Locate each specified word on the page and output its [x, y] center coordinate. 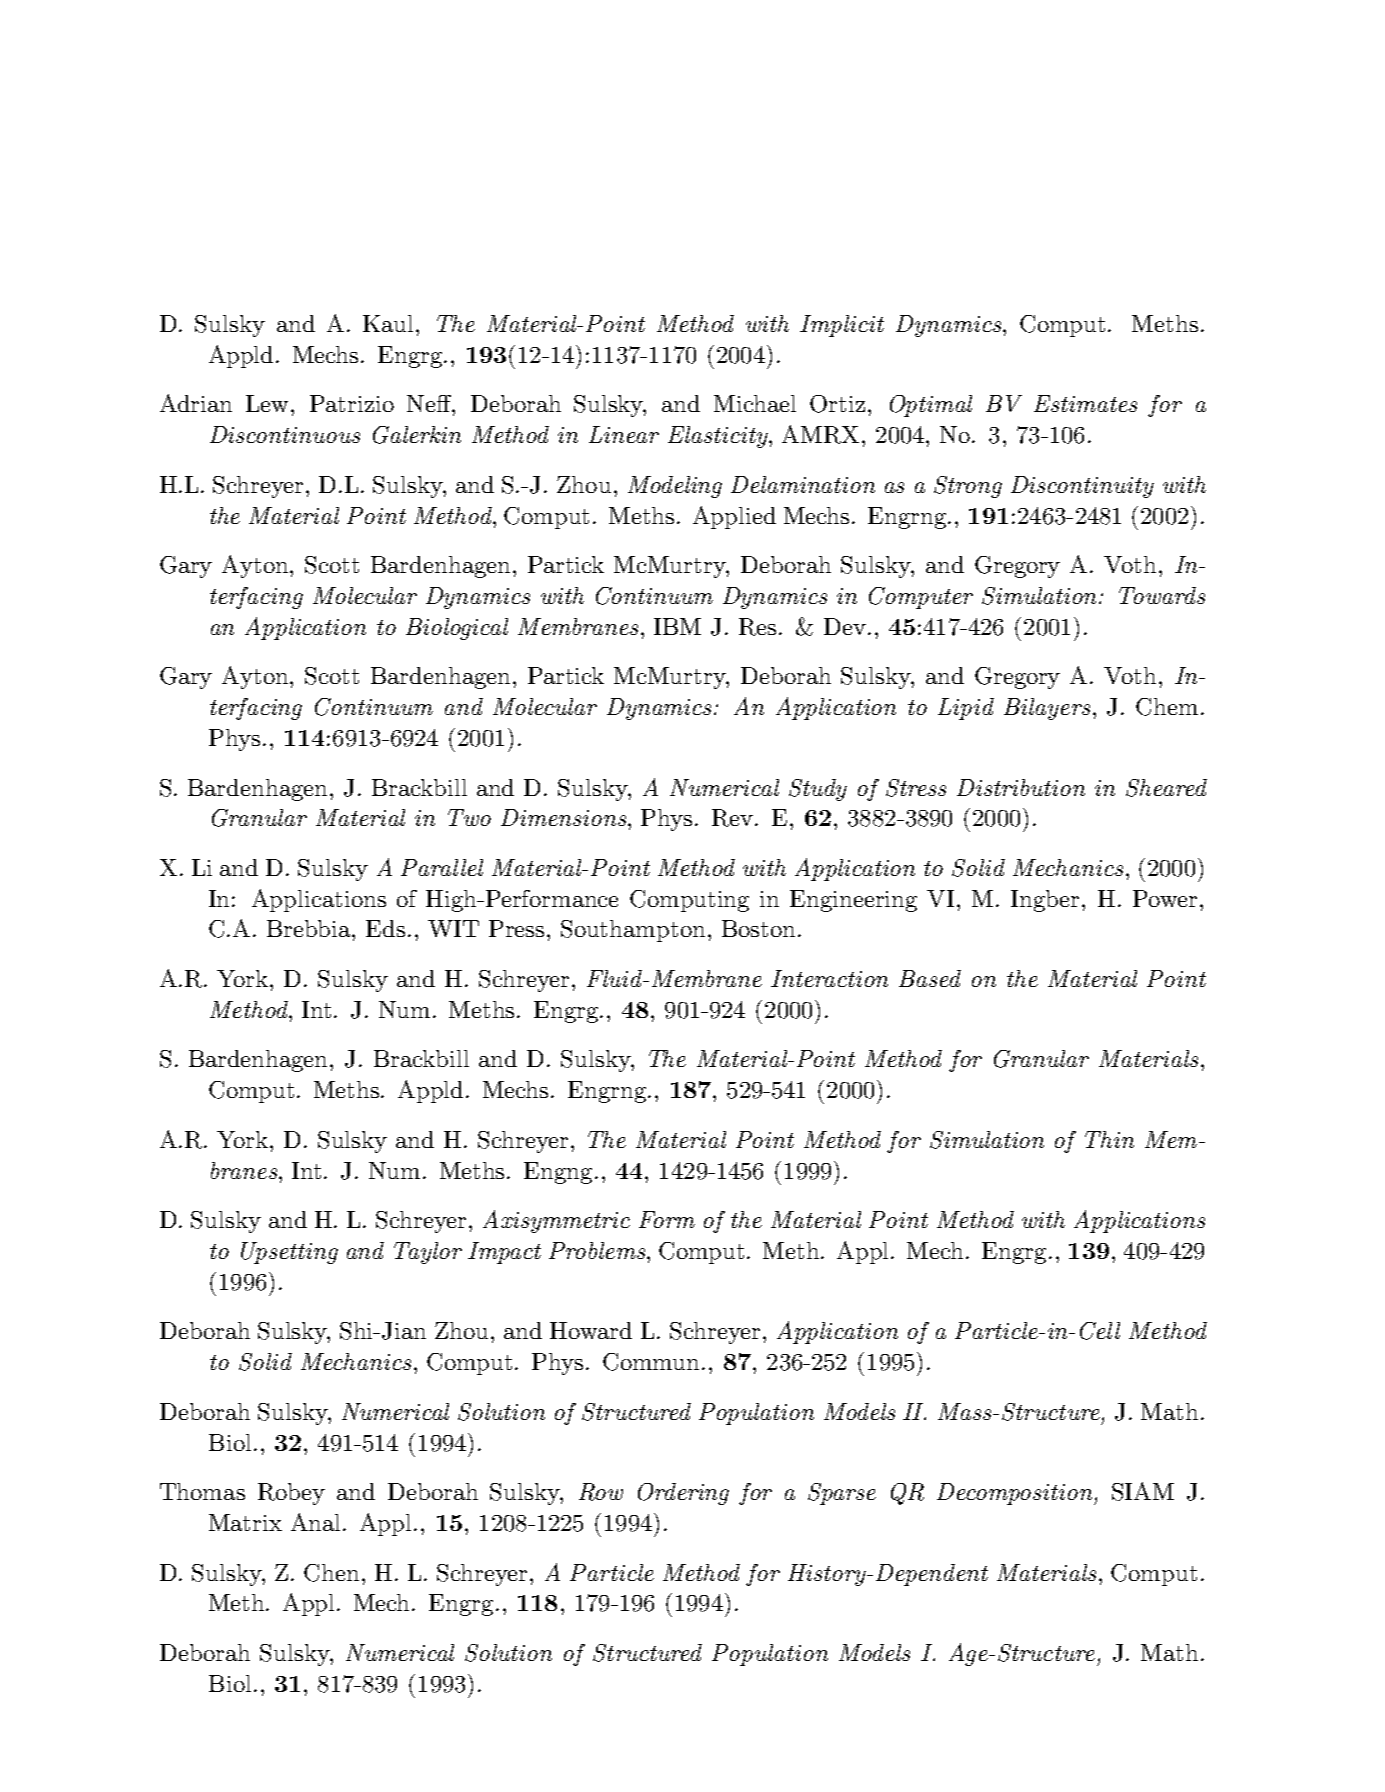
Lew [269, 403]
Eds [385, 928]
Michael [755, 403]
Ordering [683, 1494]
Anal [317, 1522]
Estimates [1085, 403]
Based [930, 978]
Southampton [633, 931]
